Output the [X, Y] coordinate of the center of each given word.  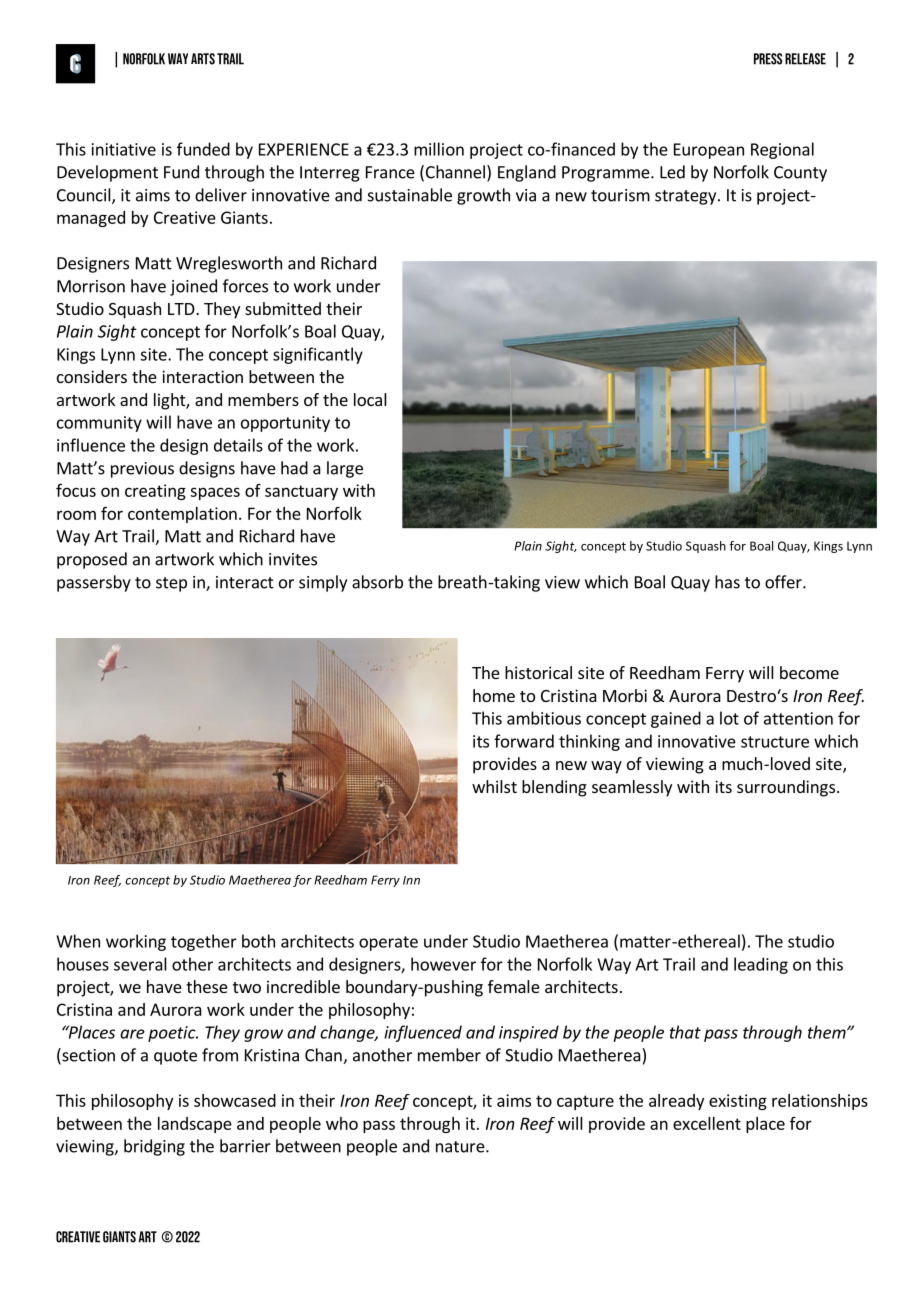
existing [738, 1102]
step [171, 584]
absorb [377, 582]
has [727, 582]
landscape [195, 1125]
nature [461, 1147]
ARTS [203, 59]
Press [768, 59]
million [439, 149]
